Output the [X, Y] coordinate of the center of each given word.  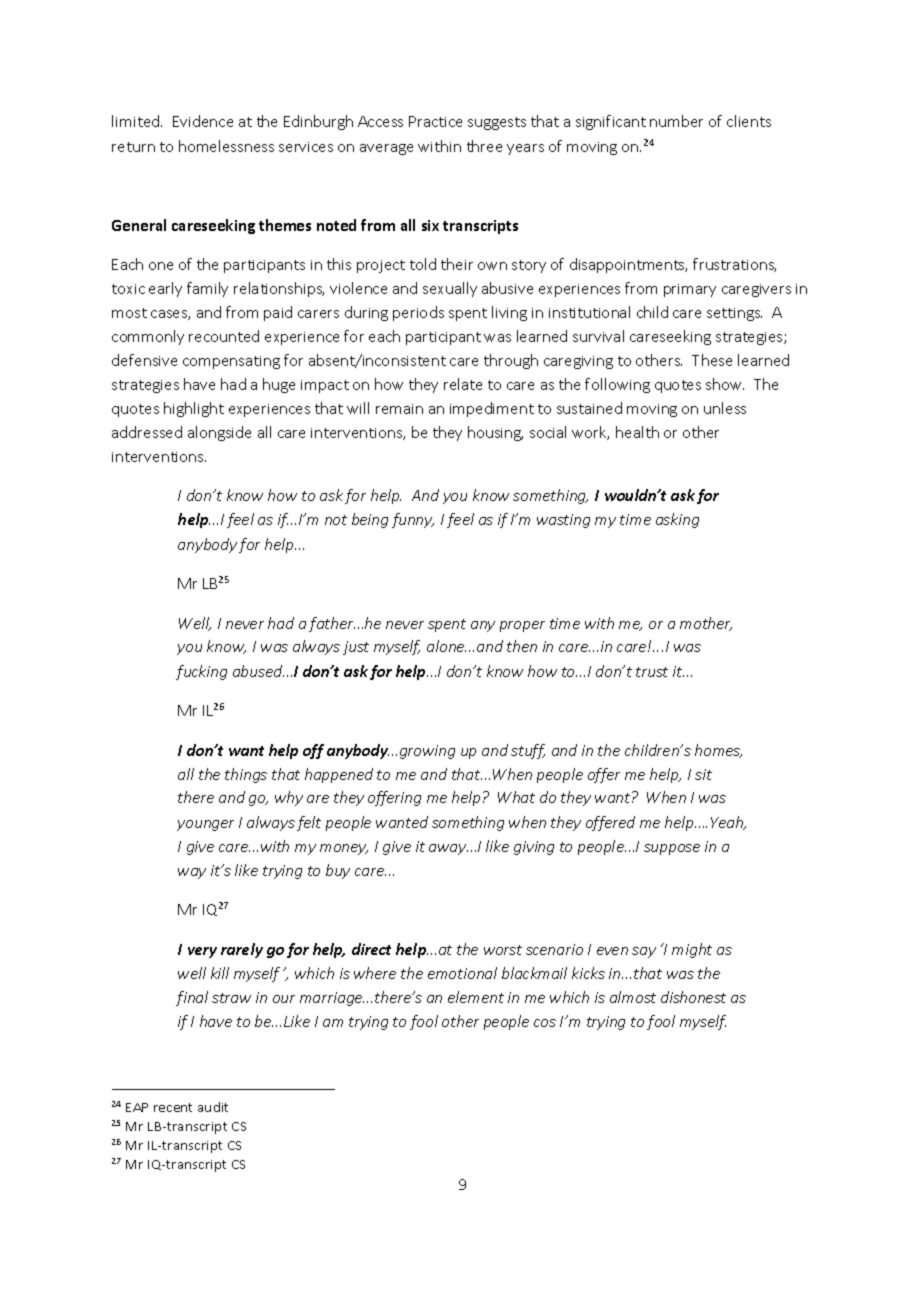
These [712, 360]
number [676, 121]
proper [522, 626]
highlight [194, 409]
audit [213, 1107]
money [344, 849]
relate [463, 384]
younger [205, 825]
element [476, 997]
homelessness [226, 146]
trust [652, 672]
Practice [435, 121]
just [356, 648]
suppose [672, 849]
